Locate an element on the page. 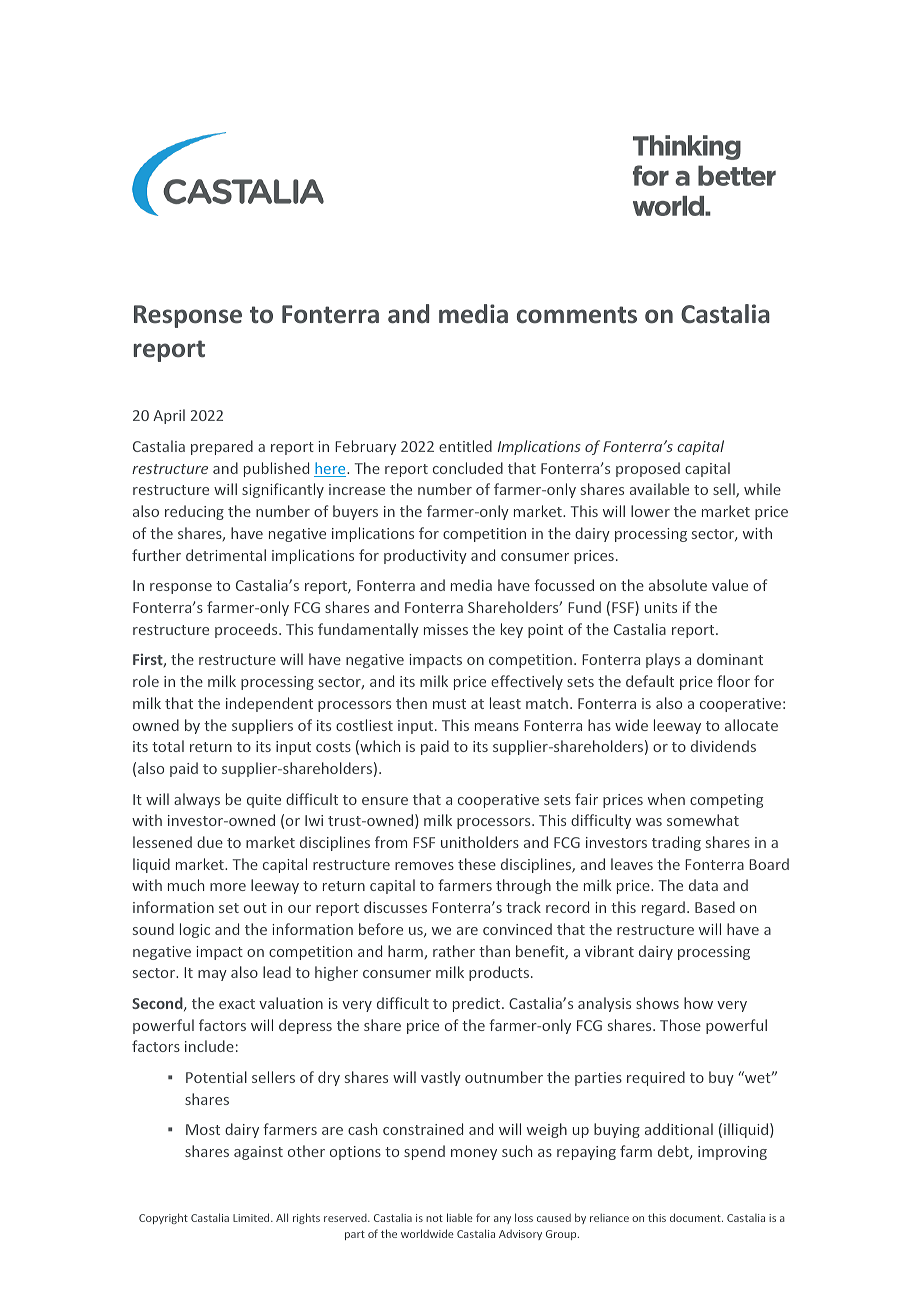 The height and width of the page is (1308, 924). means is located at coordinates (497, 727).
